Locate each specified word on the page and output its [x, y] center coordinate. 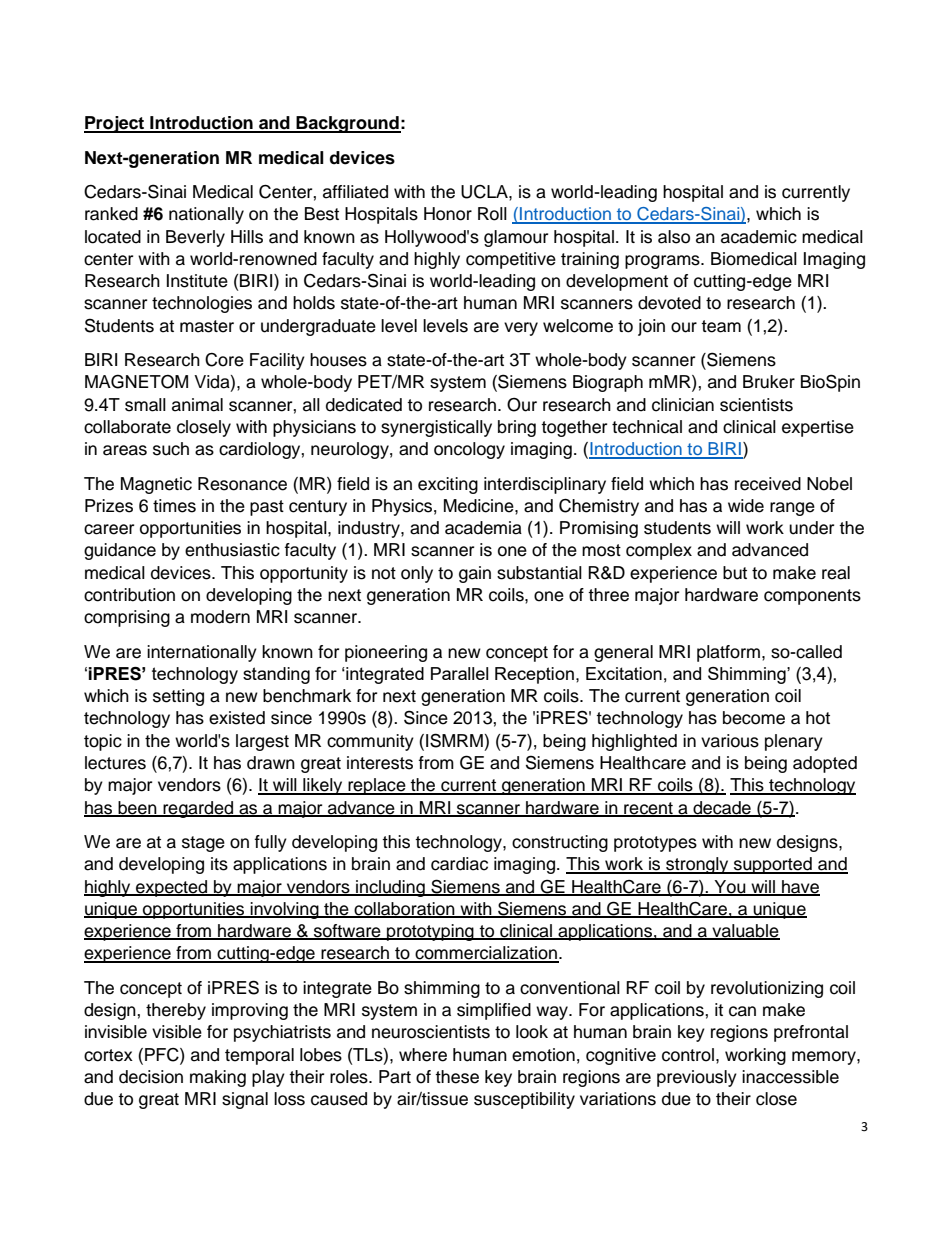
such [171, 449]
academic [759, 237]
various [730, 741]
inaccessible [790, 1077]
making [218, 1078]
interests [380, 763]
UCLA [485, 192]
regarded [198, 809]
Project [115, 124]
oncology [469, 450]
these [457, 1077]
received [768, 484]
